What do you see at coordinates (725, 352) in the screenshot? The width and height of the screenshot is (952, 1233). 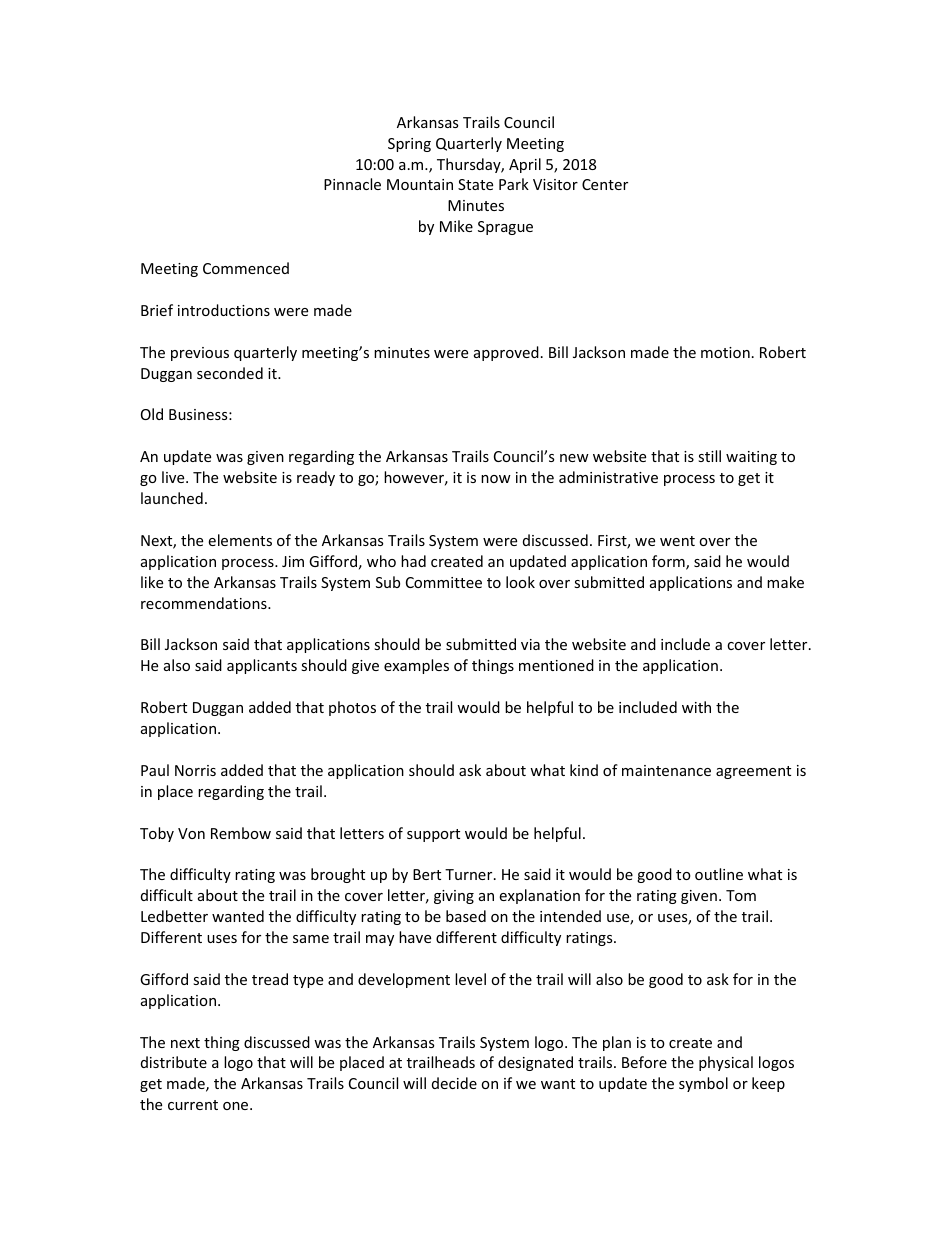 I see `motion` at bounding box center [725, 352].
